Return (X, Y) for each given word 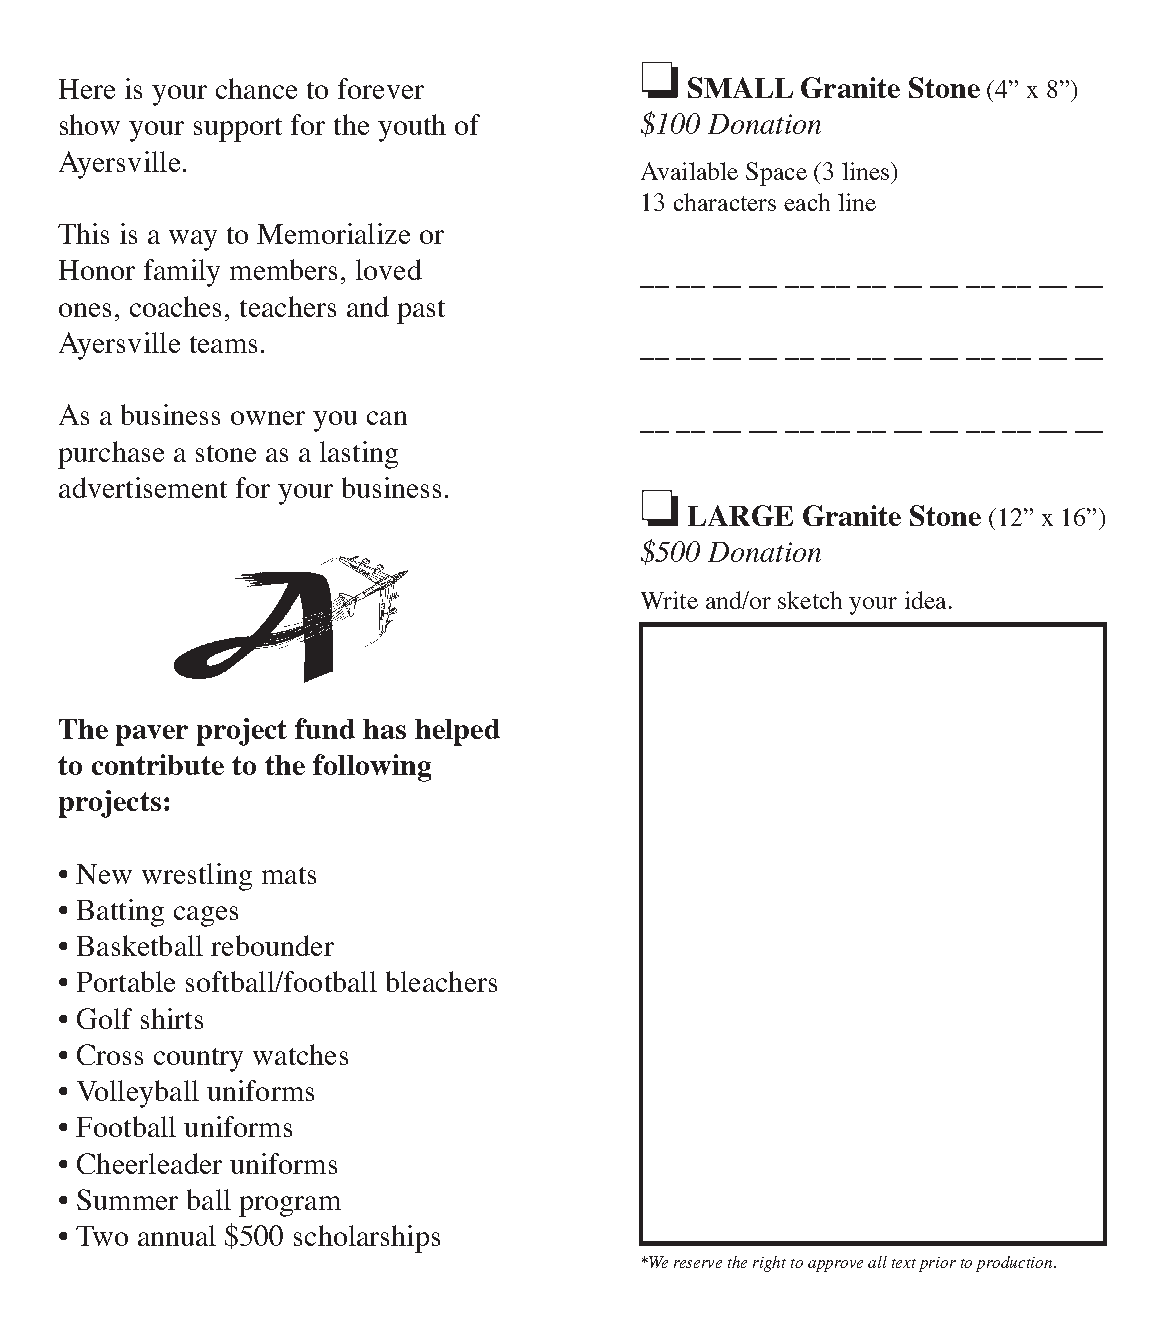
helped (457, 732)
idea (925, 600)
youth (412, 128)
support (238, 130)
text (904, 1263)
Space (776, 174)
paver (152, 735)
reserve (698, 1264)
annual (177, 1235)
